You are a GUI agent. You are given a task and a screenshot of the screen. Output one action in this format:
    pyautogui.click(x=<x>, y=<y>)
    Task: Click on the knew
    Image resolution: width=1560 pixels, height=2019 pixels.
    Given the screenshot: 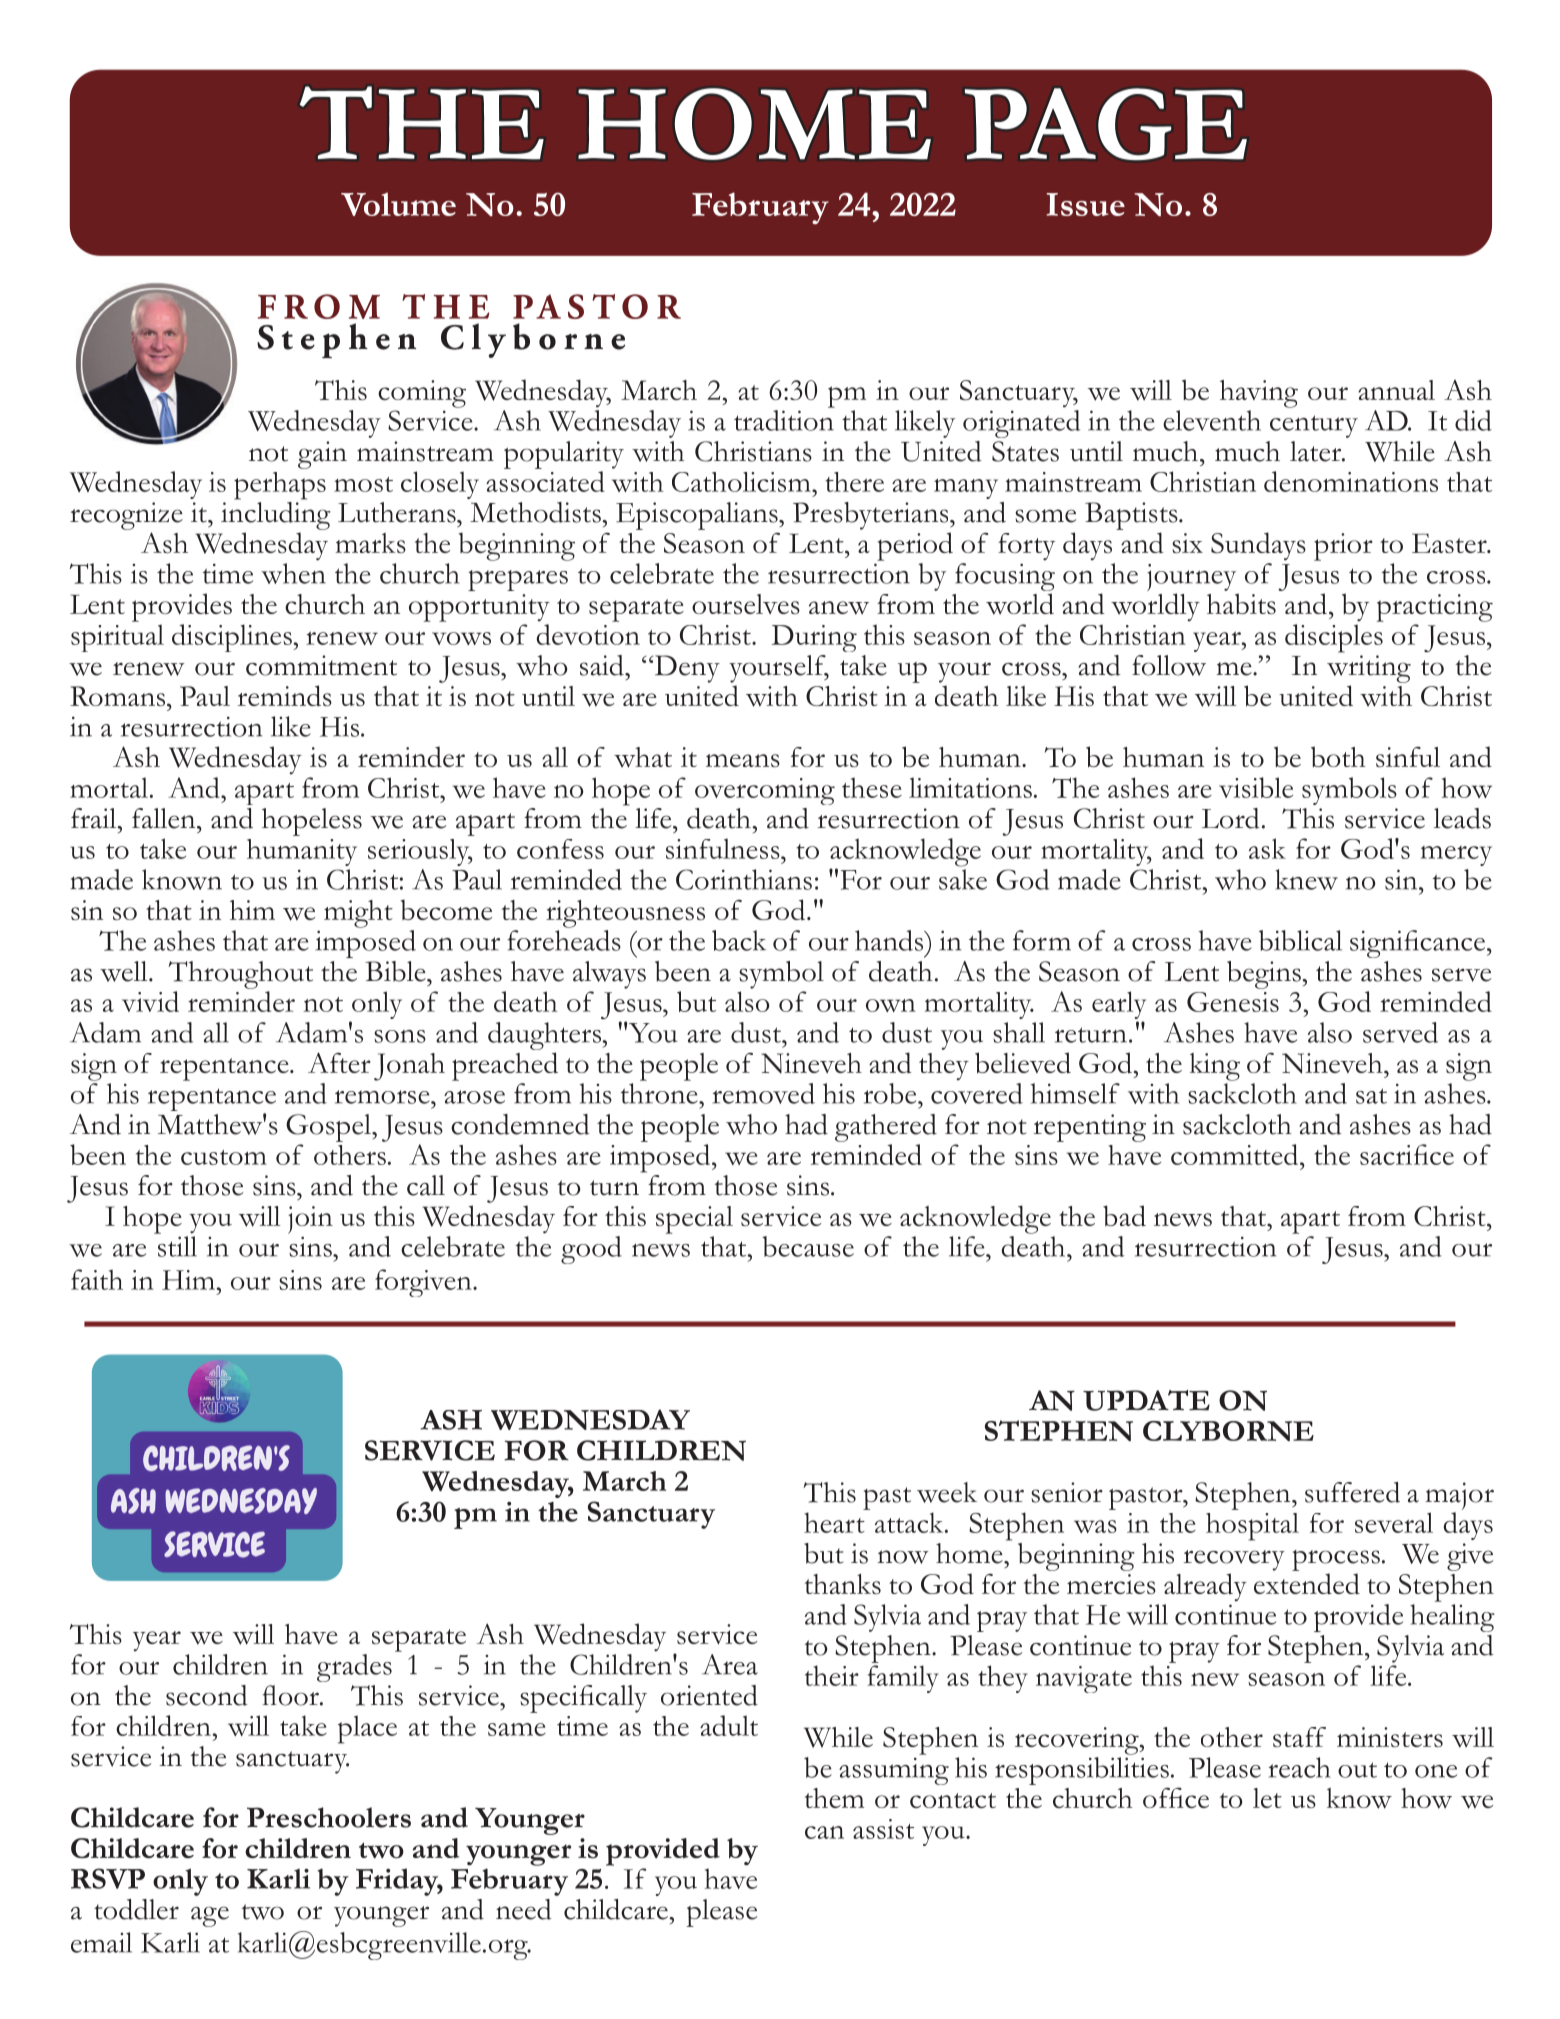 What is the action you would take?
    pyautogui.click(x=1306, y=879)
